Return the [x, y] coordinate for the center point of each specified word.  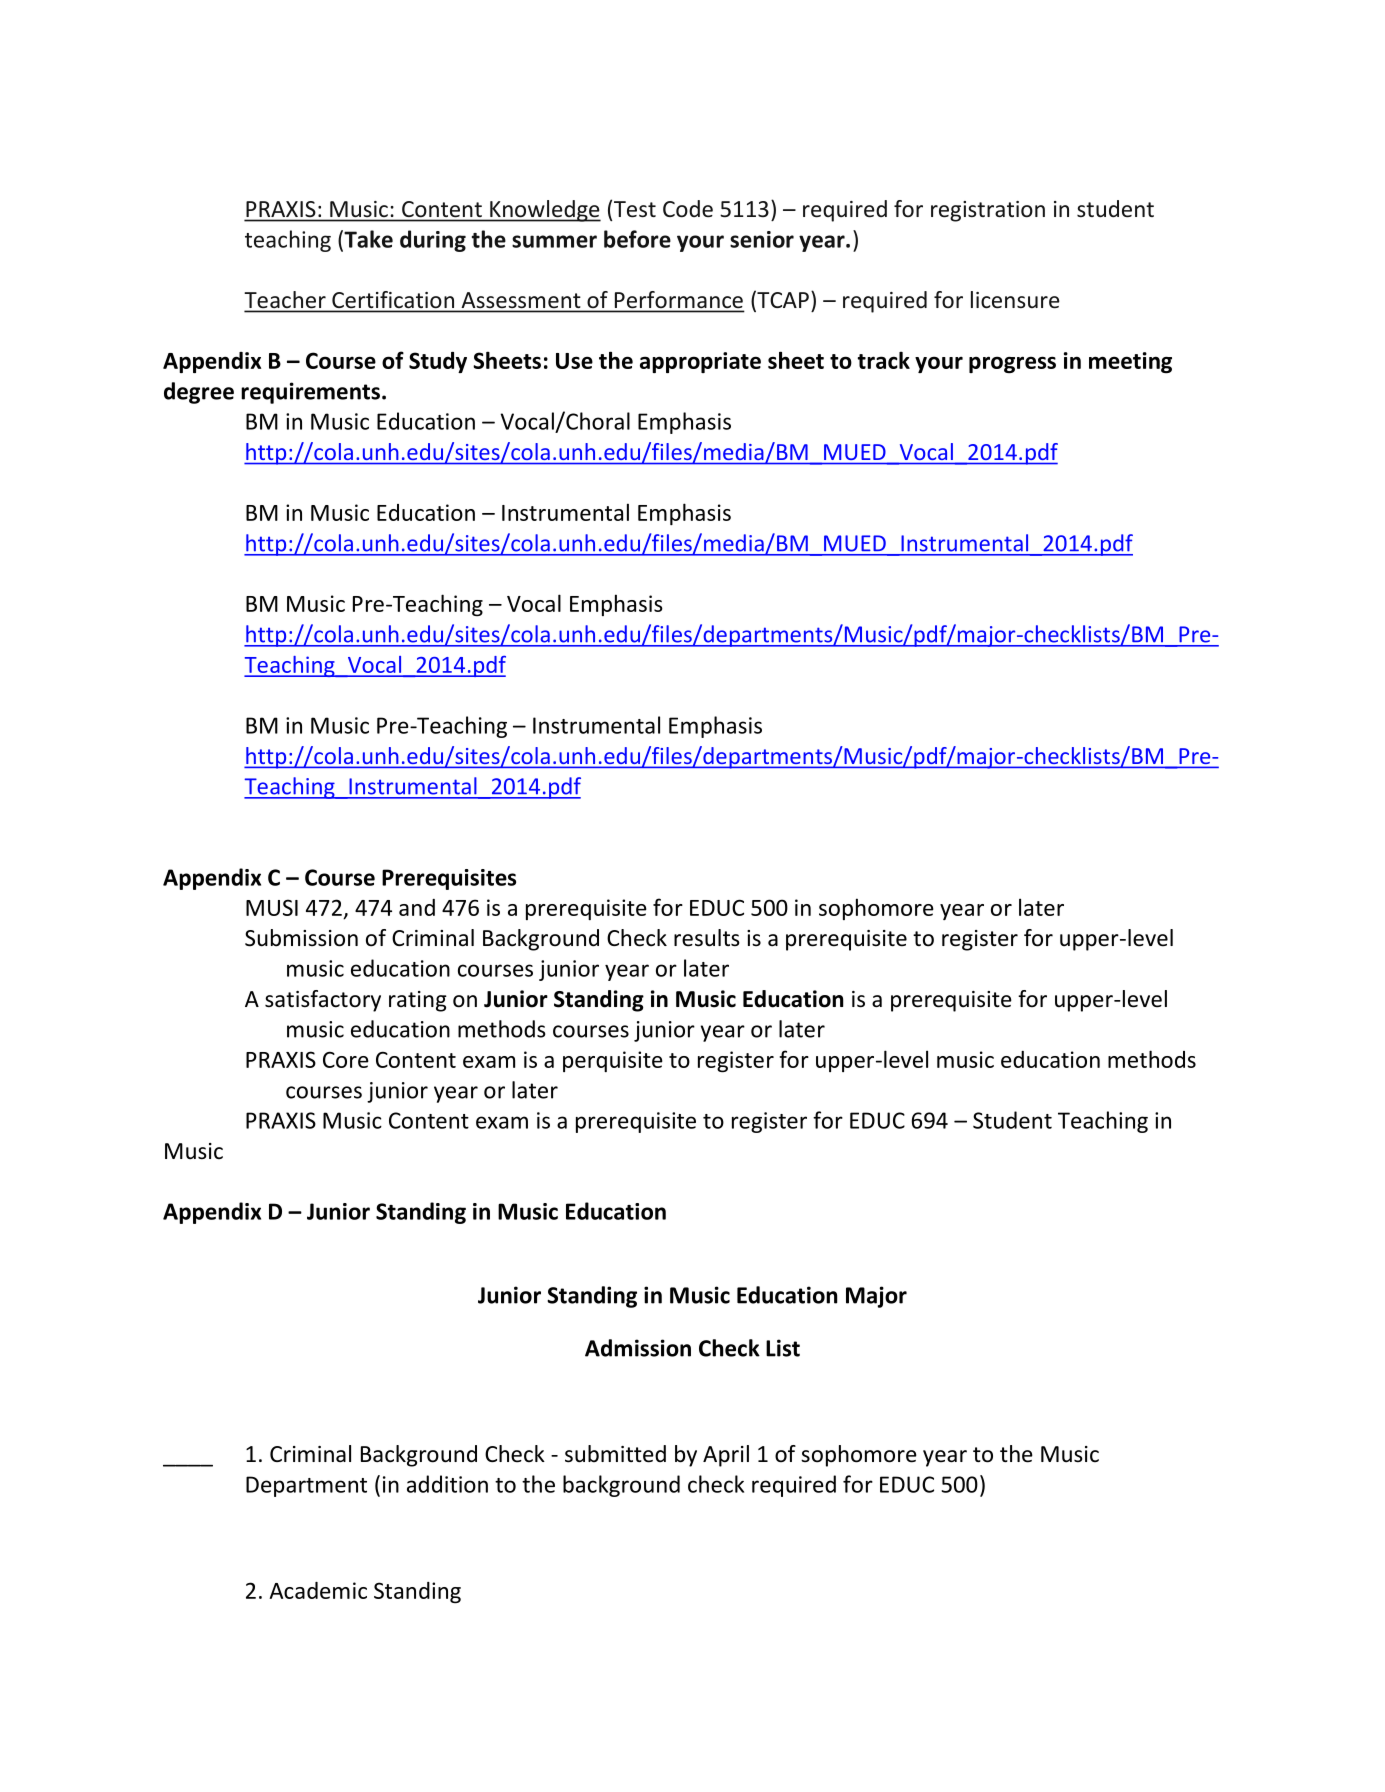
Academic [318, 1590]
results [707, 938]
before [637, 239]
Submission [301, 938]
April [726, 1456]
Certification [393, 299]
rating [418, 1001]
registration [988, 211]
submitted [615, 1454]
